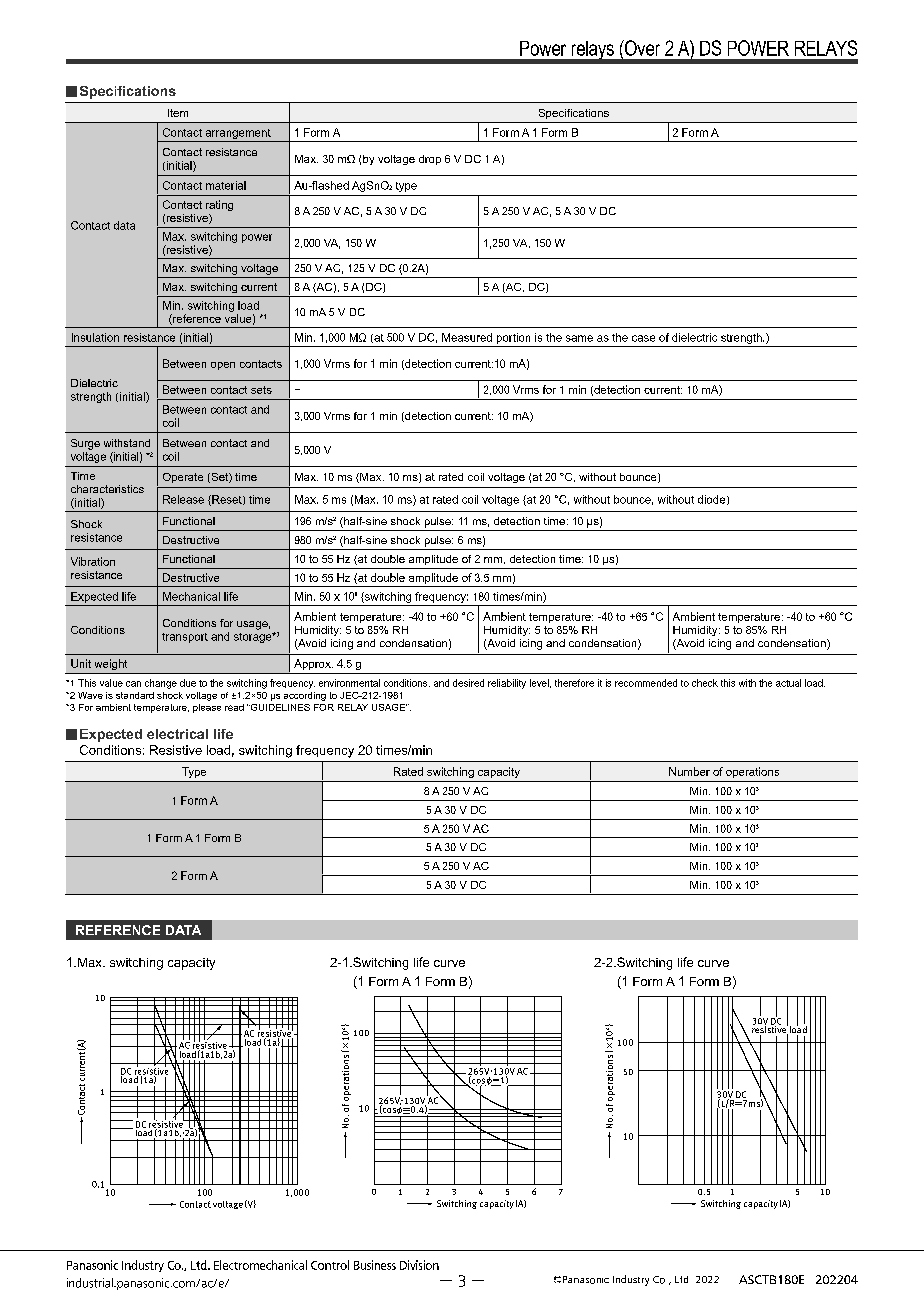 This image has height=1308, width=924. What do you see at coordinates (468, 683) in the image?
I see `desired` at bounding box center [468, 683].
